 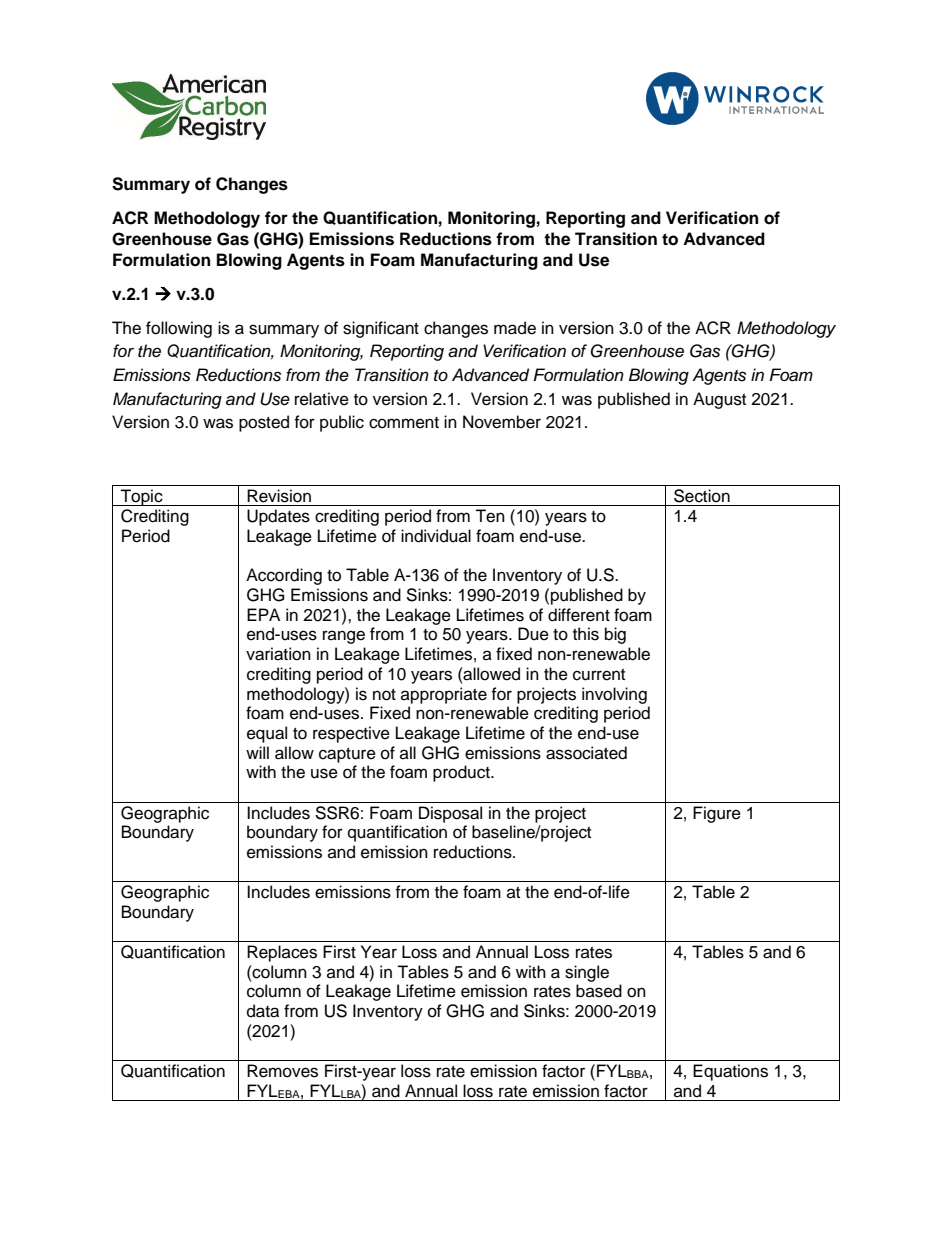 What do you see at coordinates (587, 973) in the screenshot?
I see `single` at bounding box center [587, 973].
